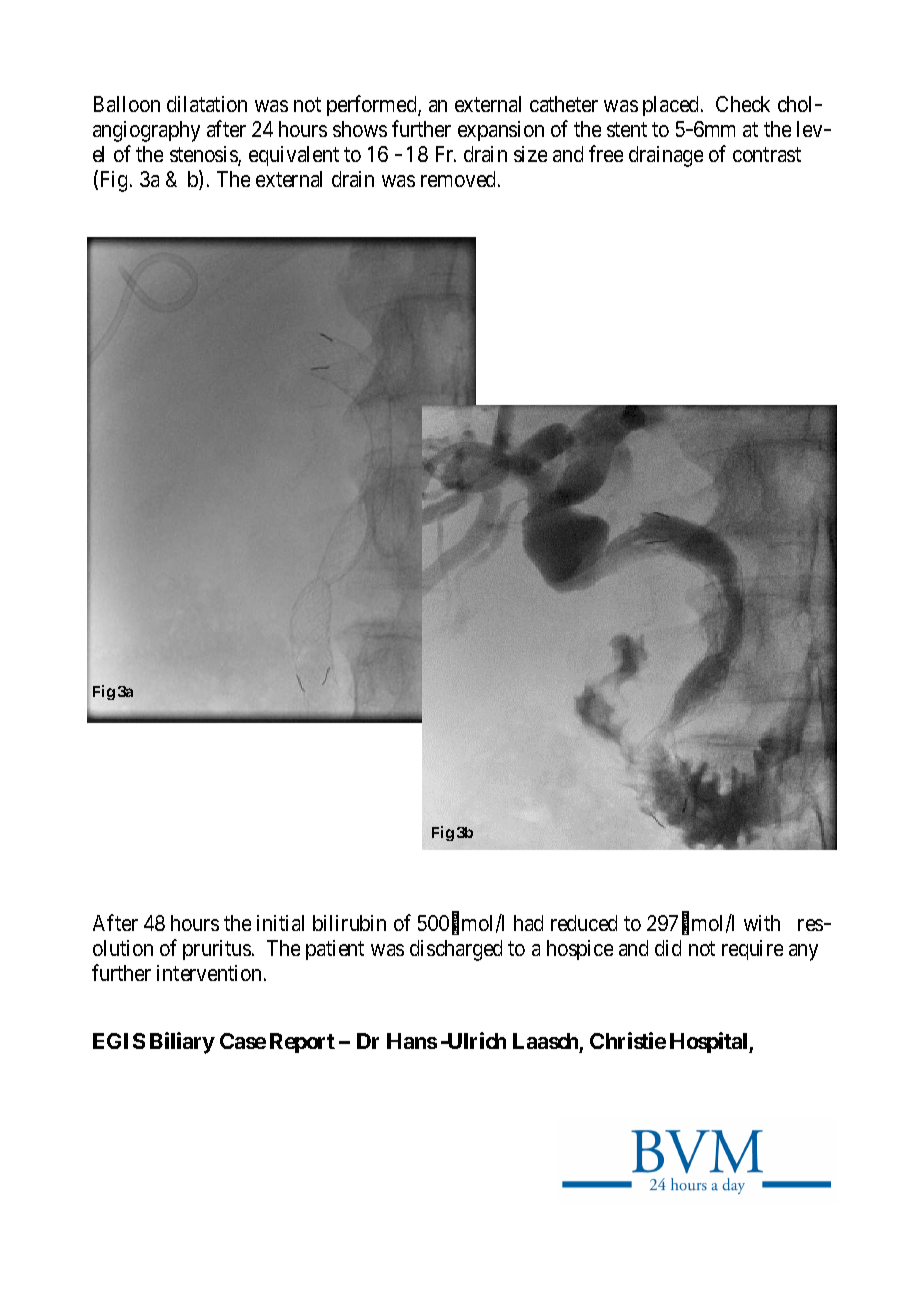  What do you see at coordinates (280, 923) in the image?
I see `initial` at bounding box center [280, 923].
